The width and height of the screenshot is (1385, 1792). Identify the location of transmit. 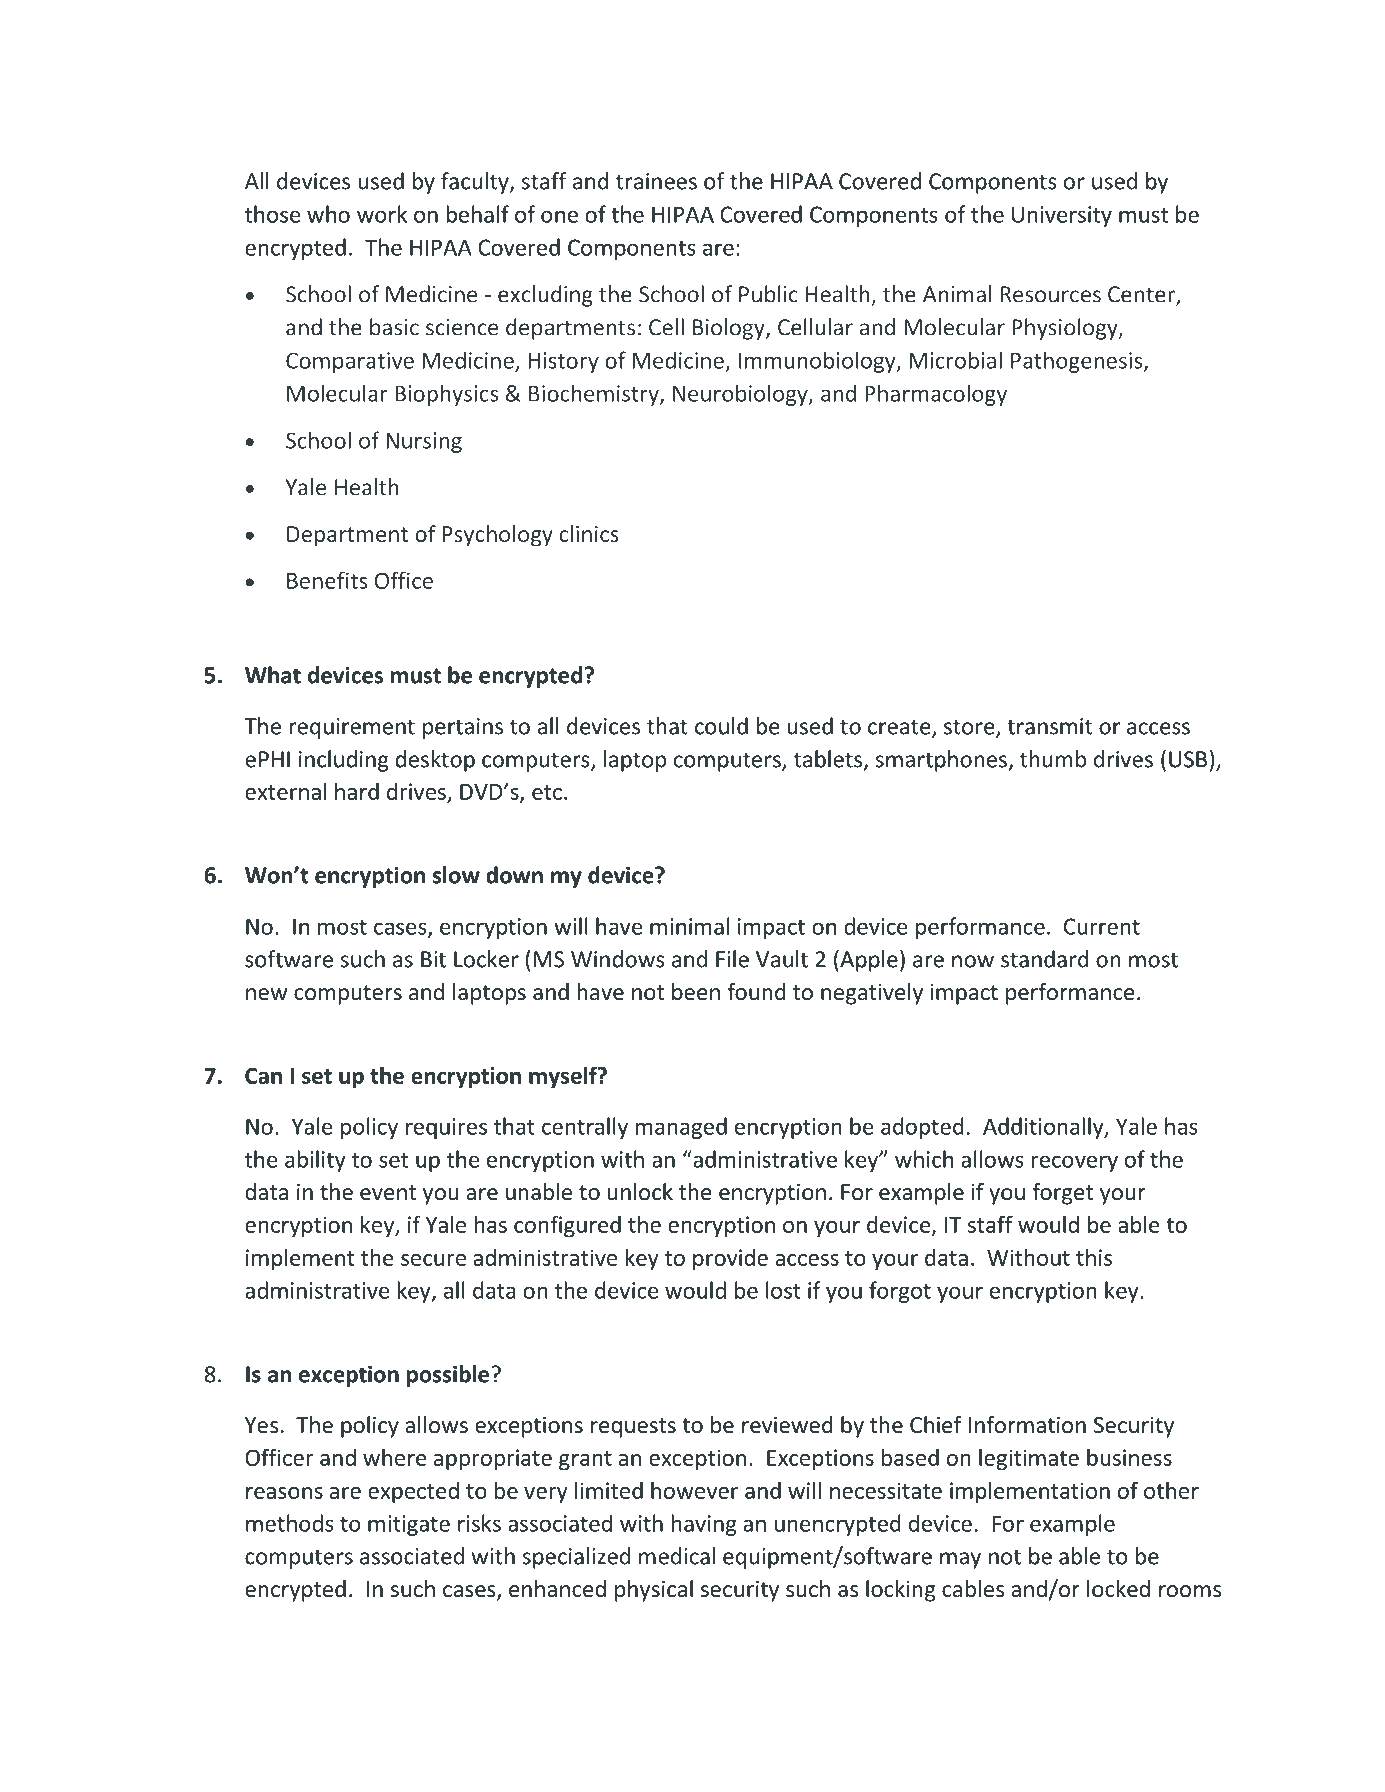
(1049, 726).
